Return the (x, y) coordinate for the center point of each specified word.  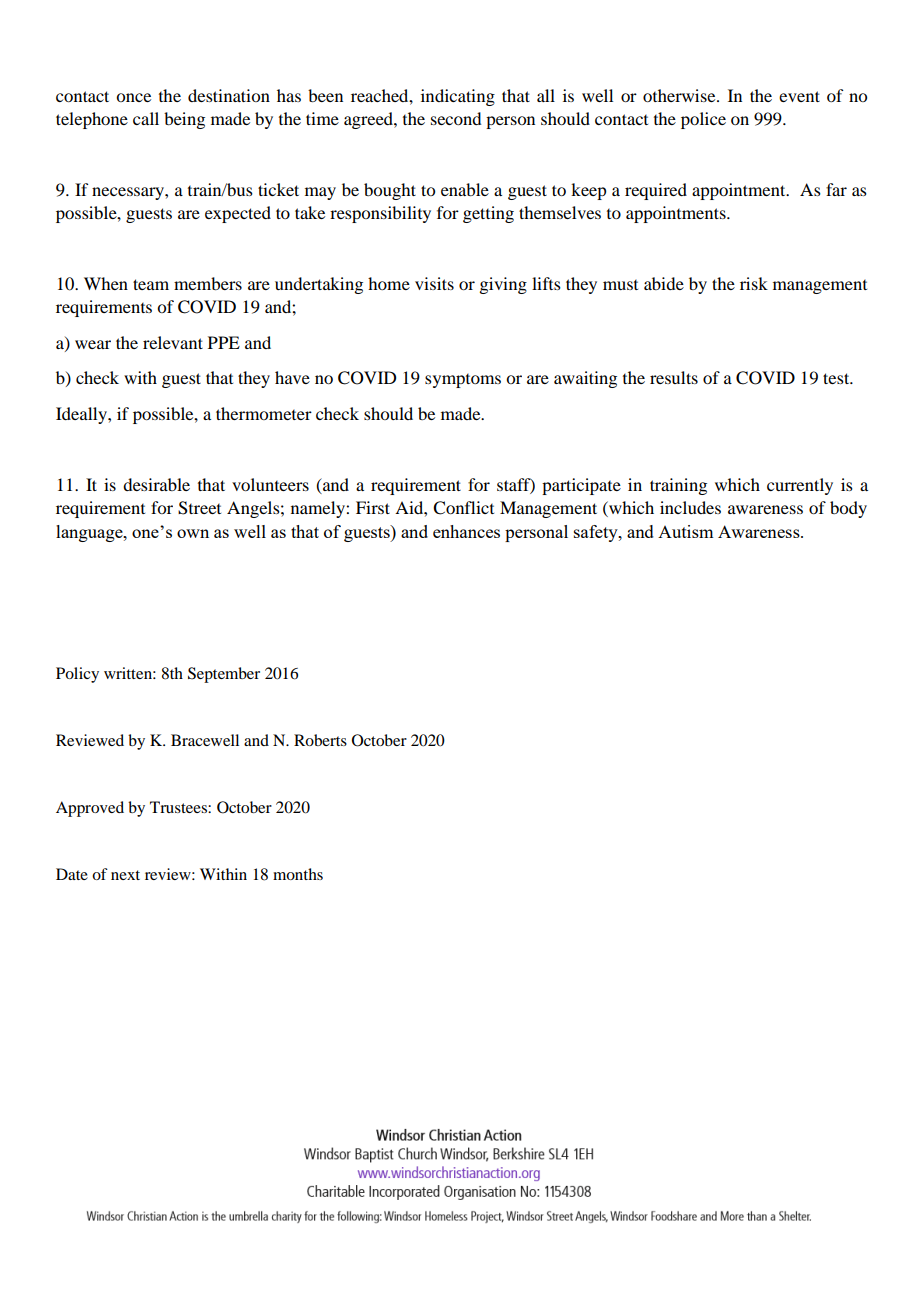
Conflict (463, 508)
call (146, 118)
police (703, 120)
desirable (156, 484)
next (125, 875)
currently (800, 486)
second (456, 118)
